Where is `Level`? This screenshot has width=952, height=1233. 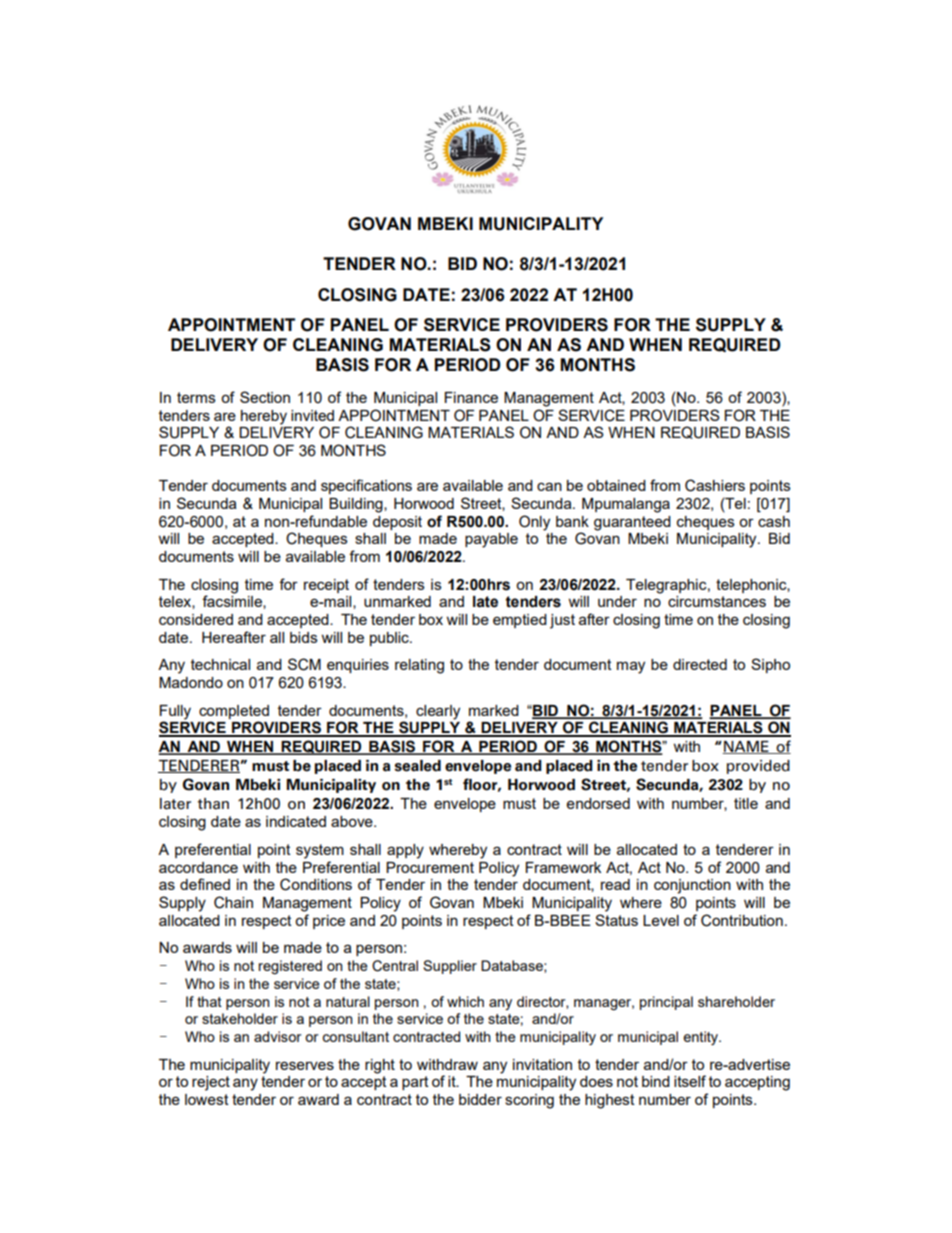
Level is located at coordinates (661, 920).
